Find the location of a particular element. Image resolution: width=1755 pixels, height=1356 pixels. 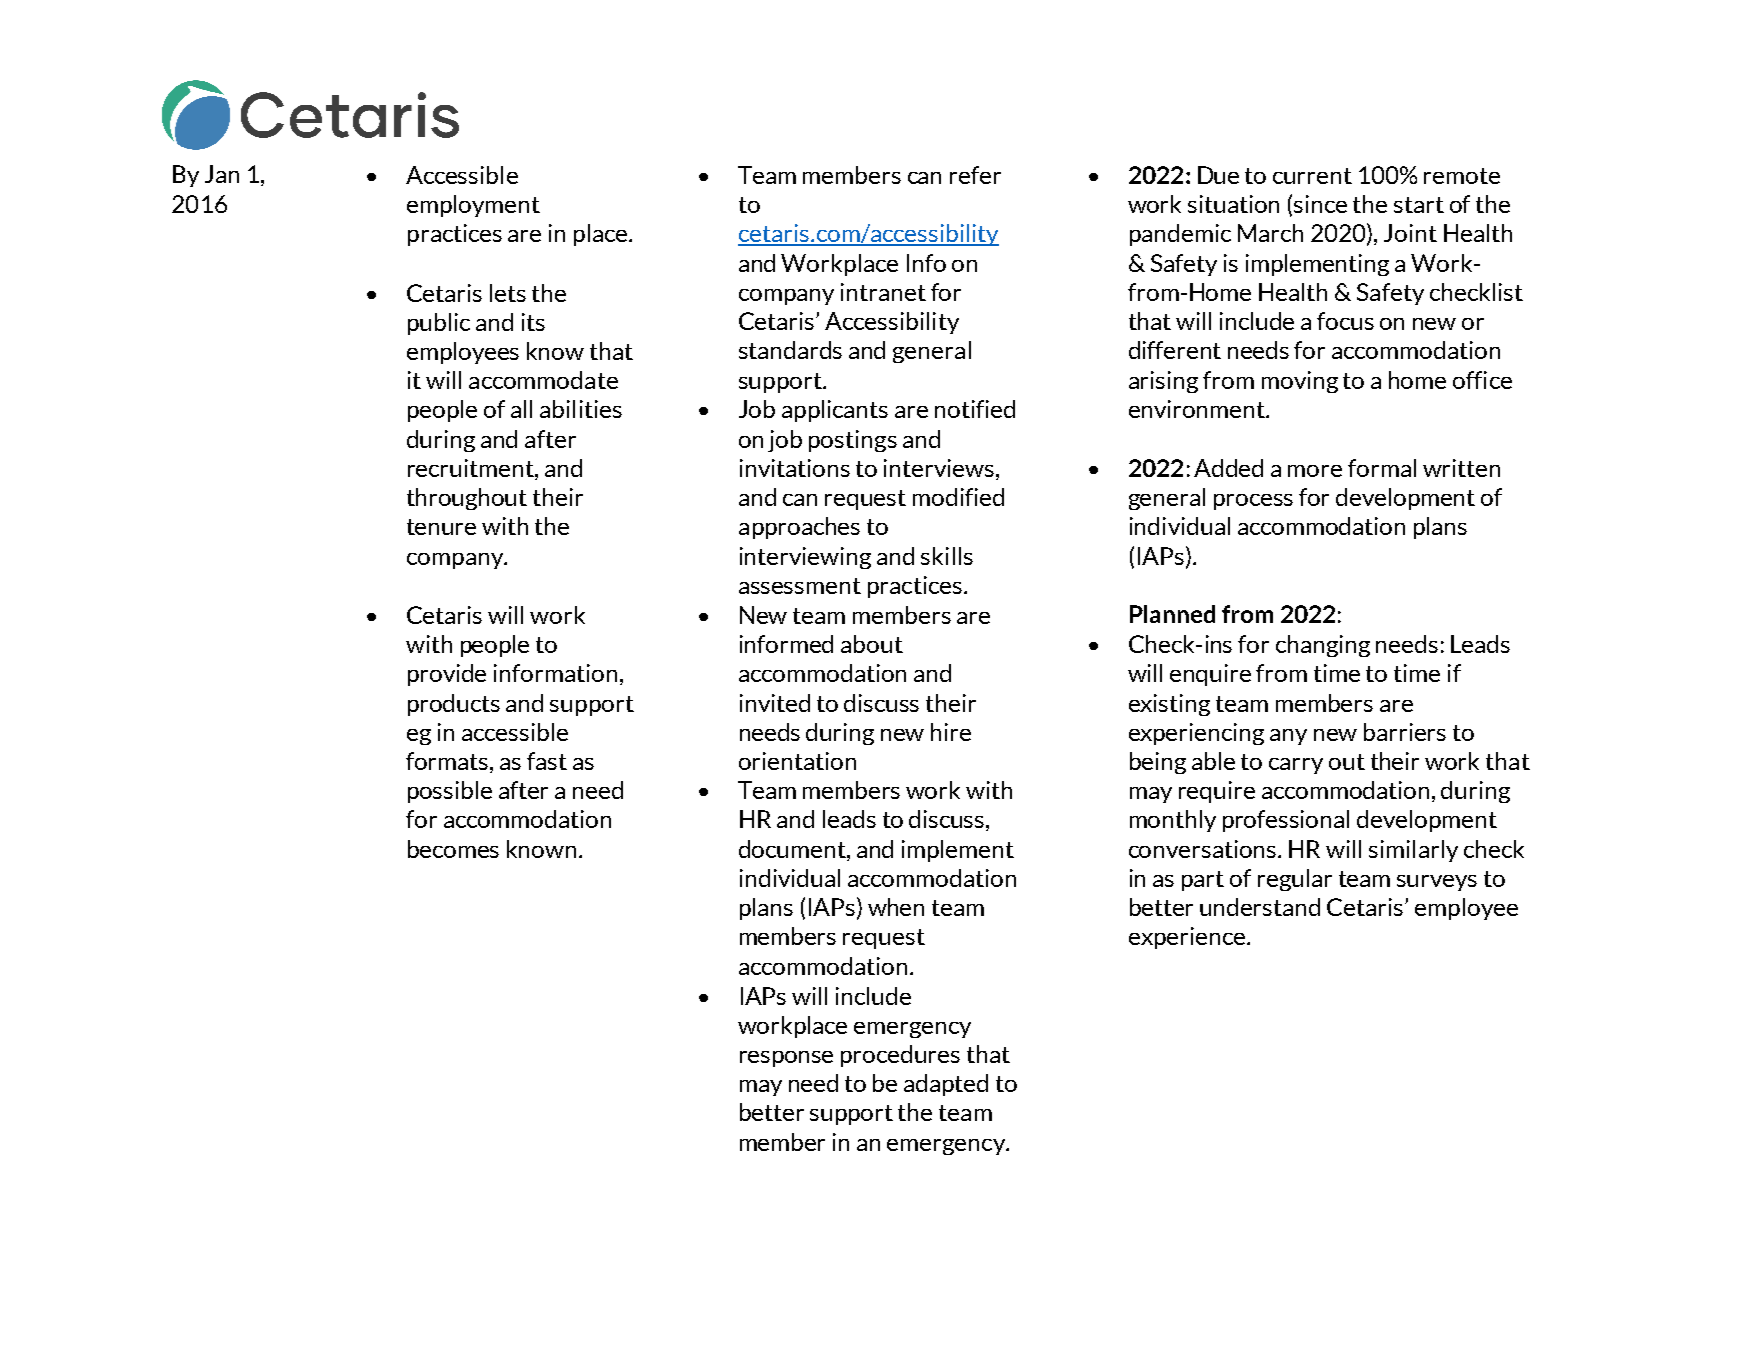

employment is located at coordinates (473, 206).
